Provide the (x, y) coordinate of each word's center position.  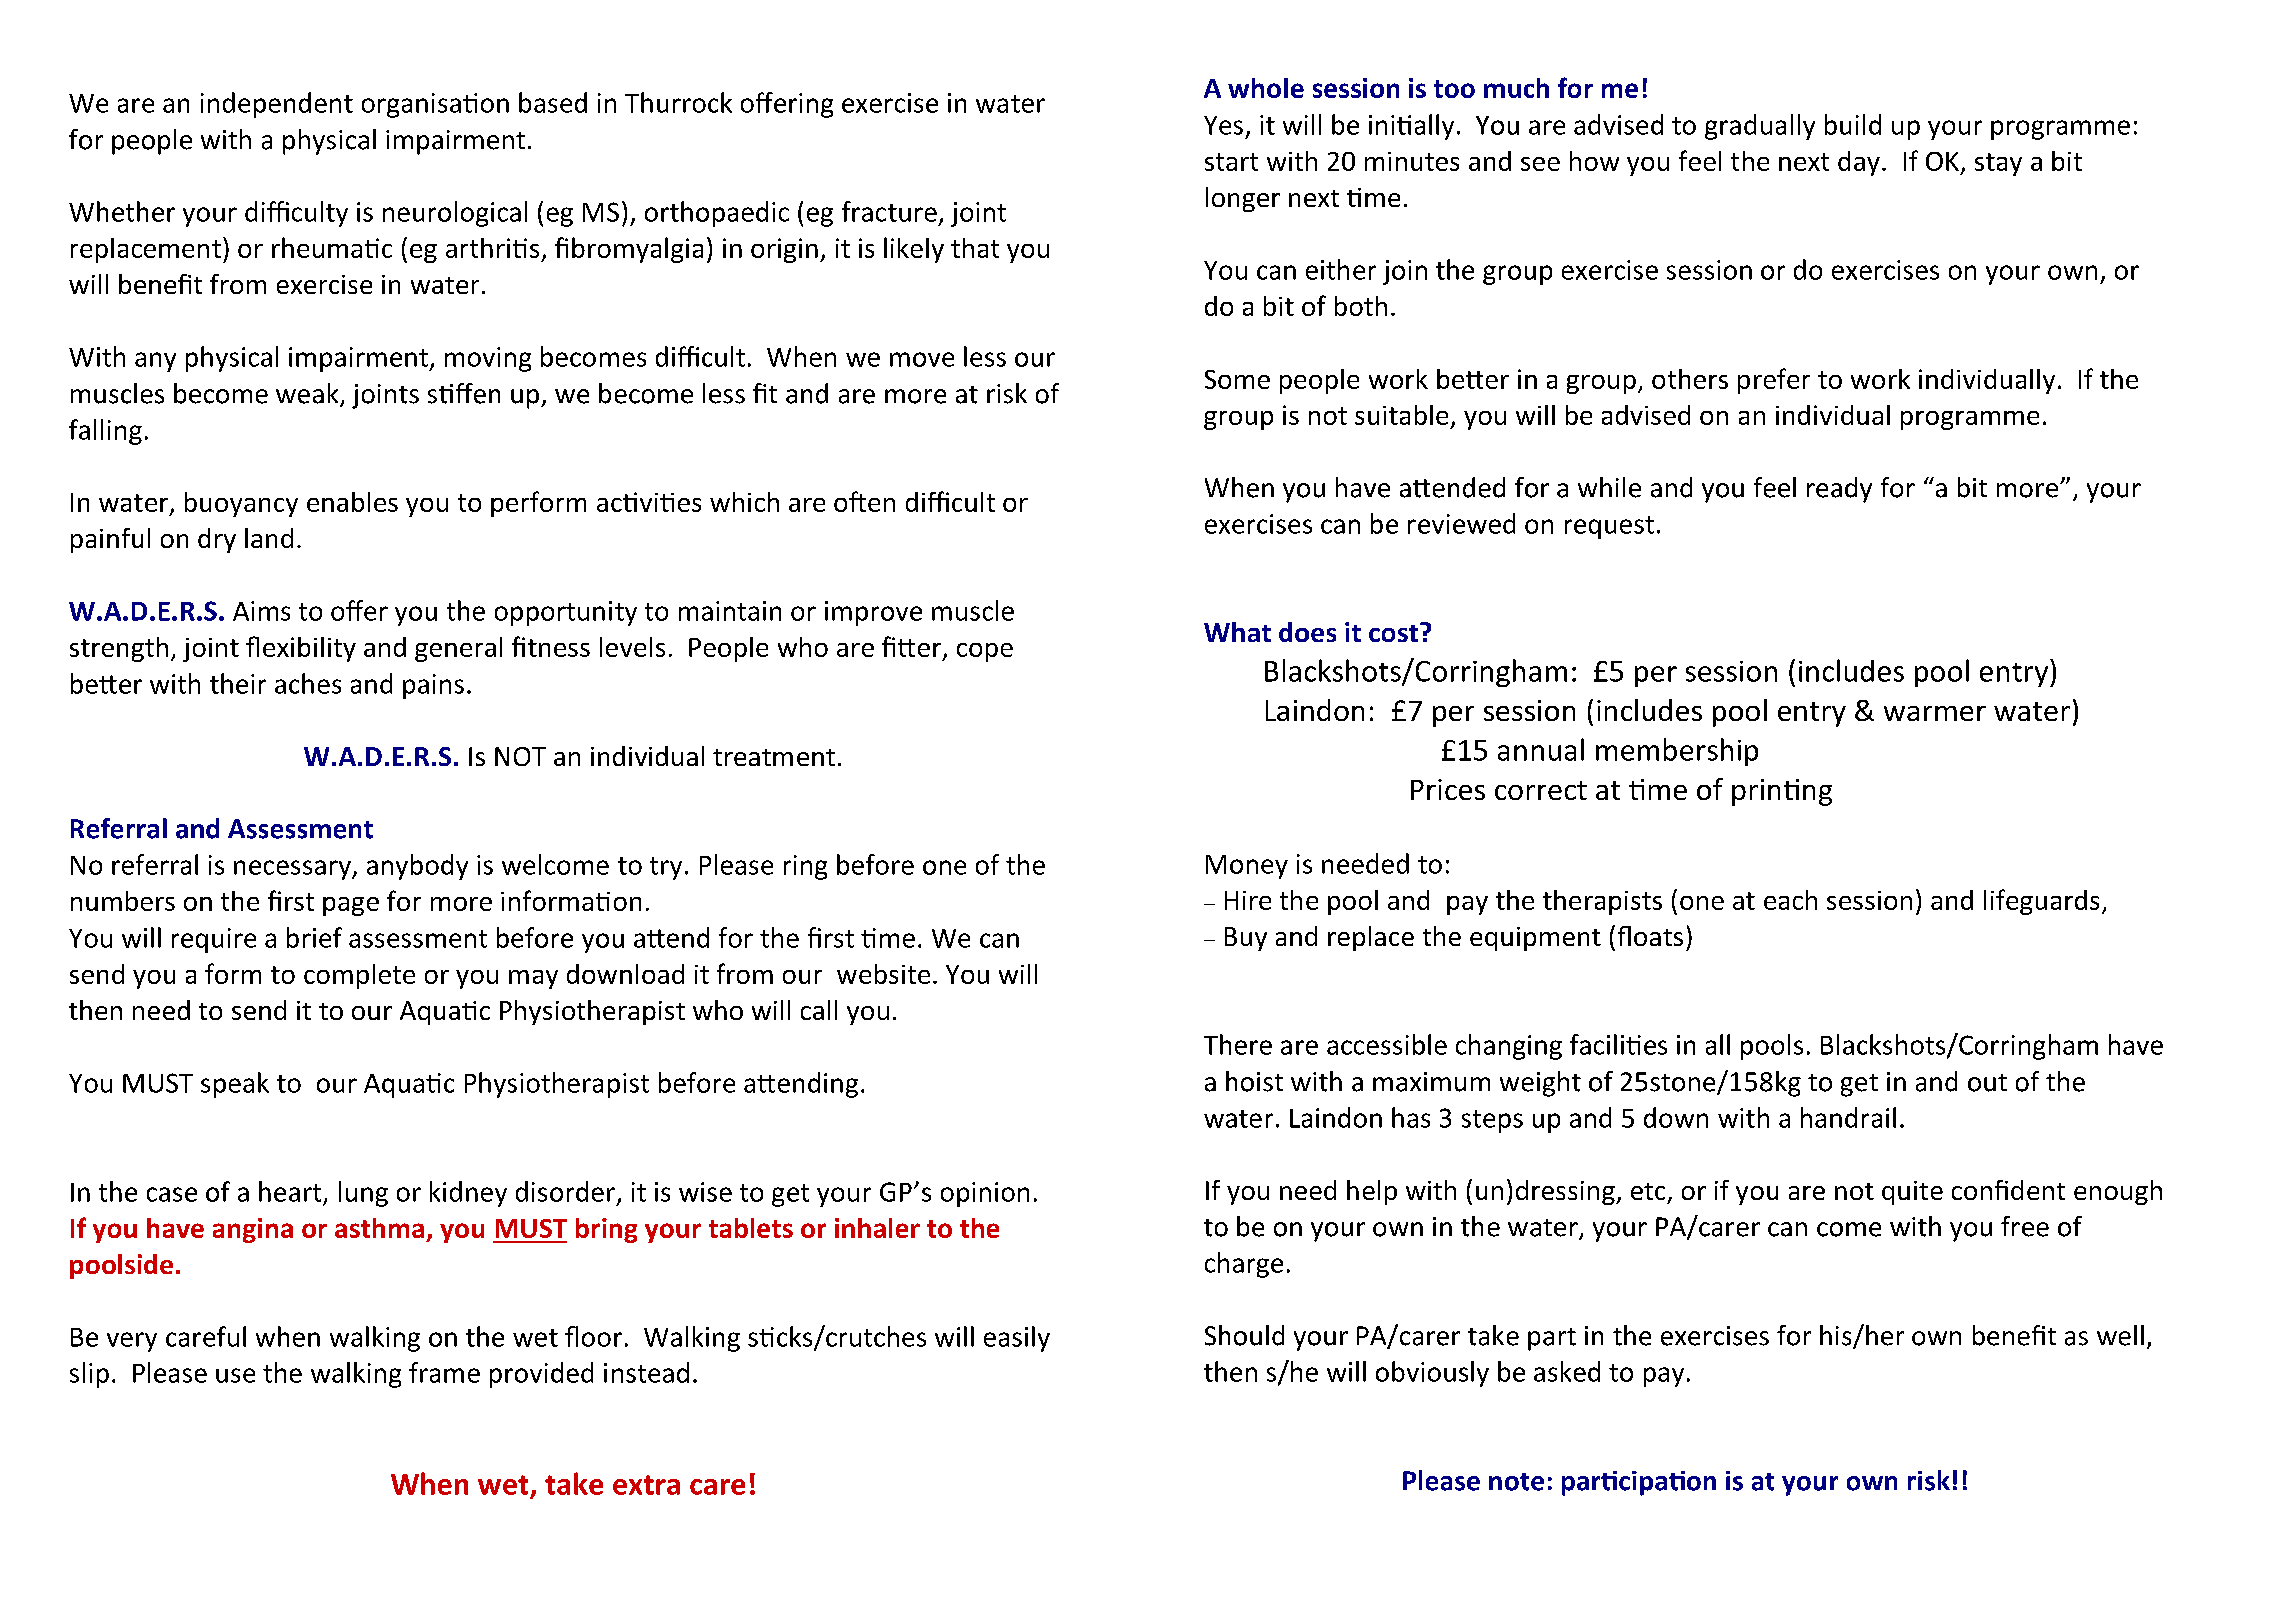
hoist (1254, 1081)
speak (235, 1085)
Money (1247, 867)
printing (1782, 792)
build (1853, 124)
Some (1237, 379)
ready (1839, 490)
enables (352, 502)
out (1987, 1083)
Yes (1223, 125)
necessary (293, 870)
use (235, 1375)
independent (277, 105)
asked (1567, 1371)
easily (1017, 1339)
